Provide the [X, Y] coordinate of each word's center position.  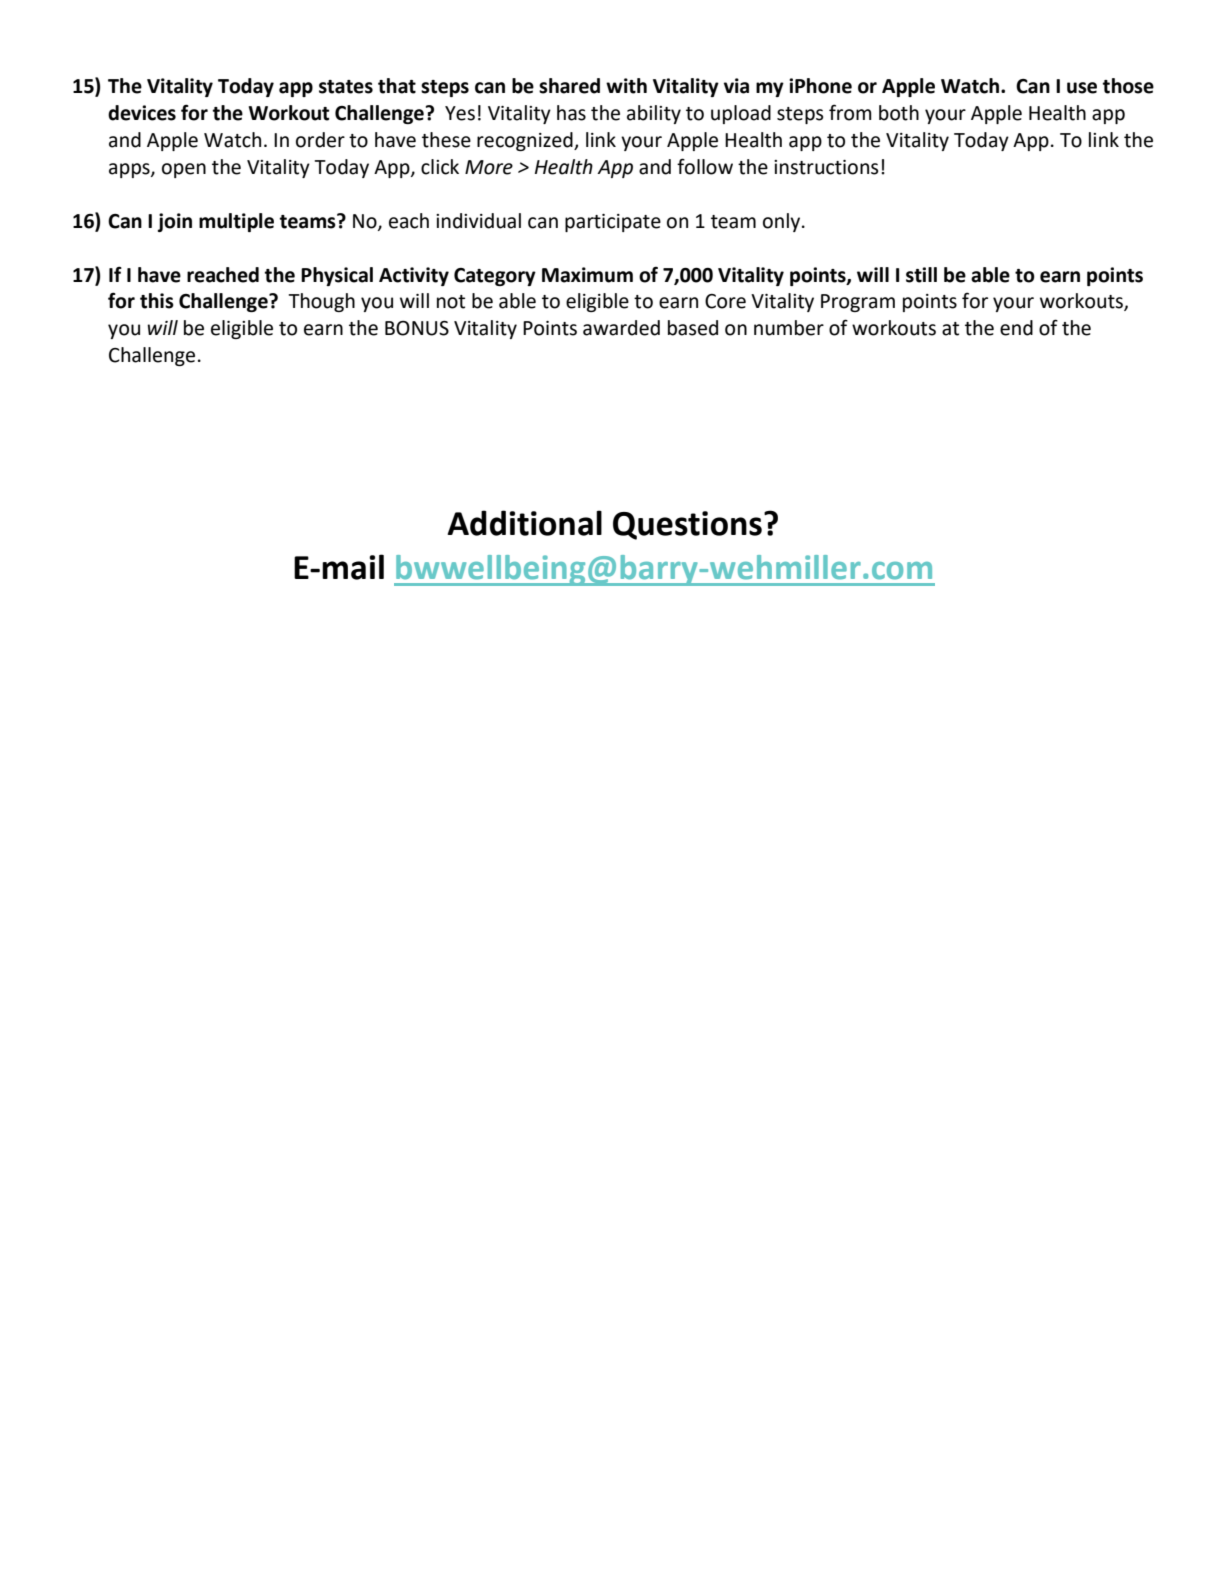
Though [322, 302]
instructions [826, 167]
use [1082, 88]
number [789, 328]
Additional [524, 523]
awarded [621, 328]
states [346, 87]
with [626, 86]
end [1016, 328]
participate [613, 223]
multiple [236, 222]
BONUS [417, 328]
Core [725, 301]
